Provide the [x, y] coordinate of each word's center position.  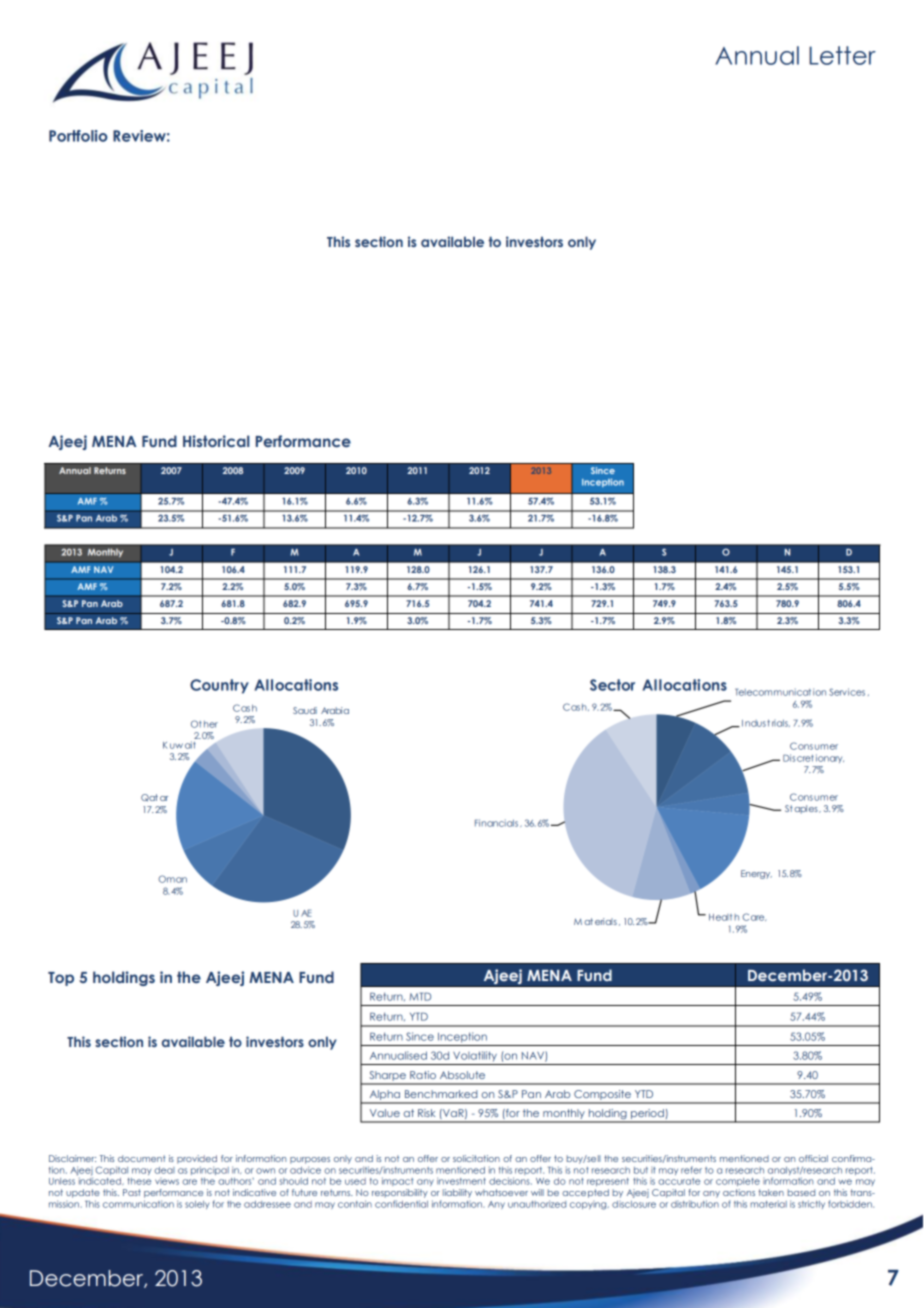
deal [164, 1170]
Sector [612, 685]
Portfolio [78, 136]
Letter [842, 55]
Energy [756, 874]
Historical [216, 441]
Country [219, 686]
